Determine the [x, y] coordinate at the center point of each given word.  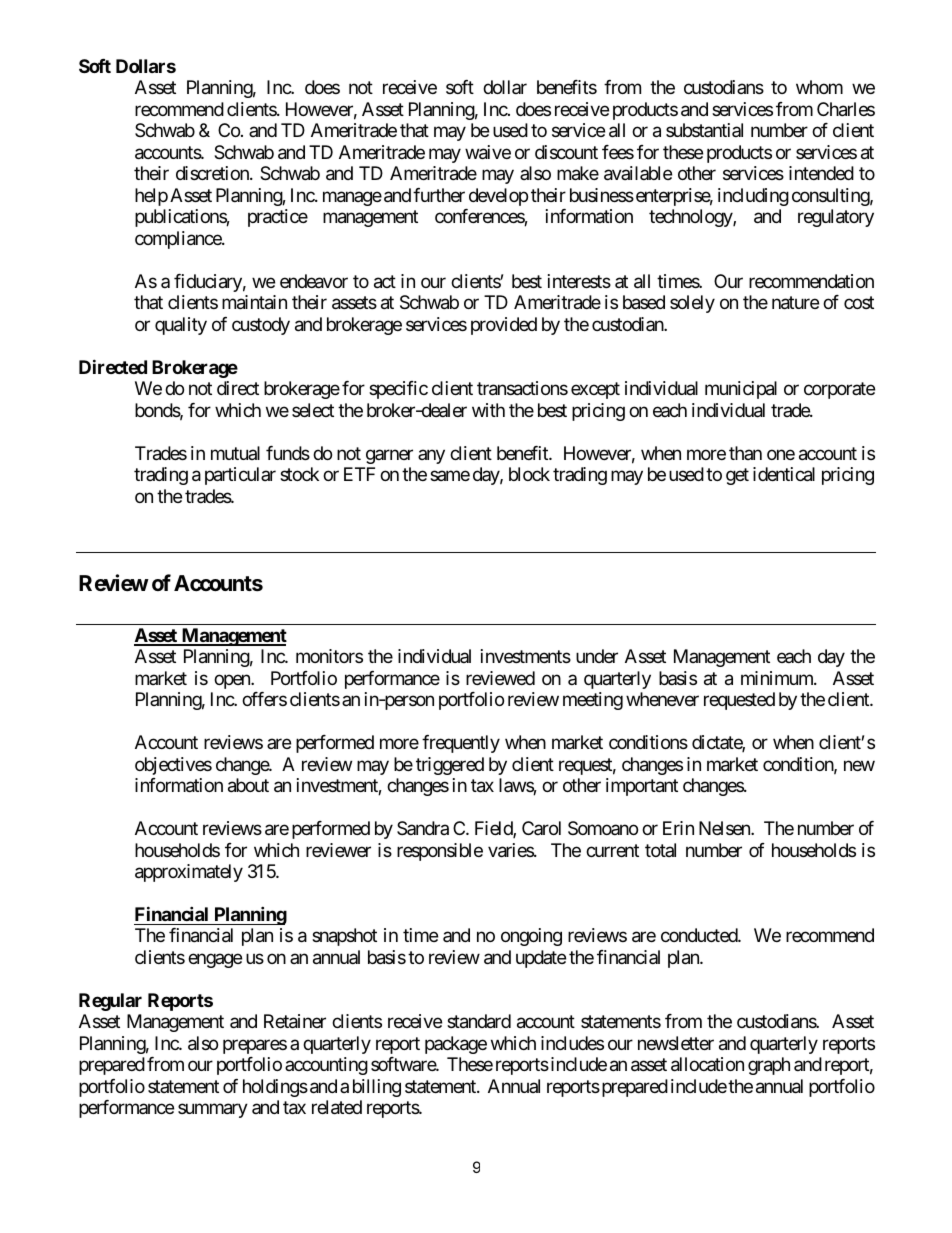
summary [213, 1111]
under [597, 656]
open [233, 681]
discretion [213, 173]
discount [566, 152]
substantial [704, 130]
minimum [778, 678]
